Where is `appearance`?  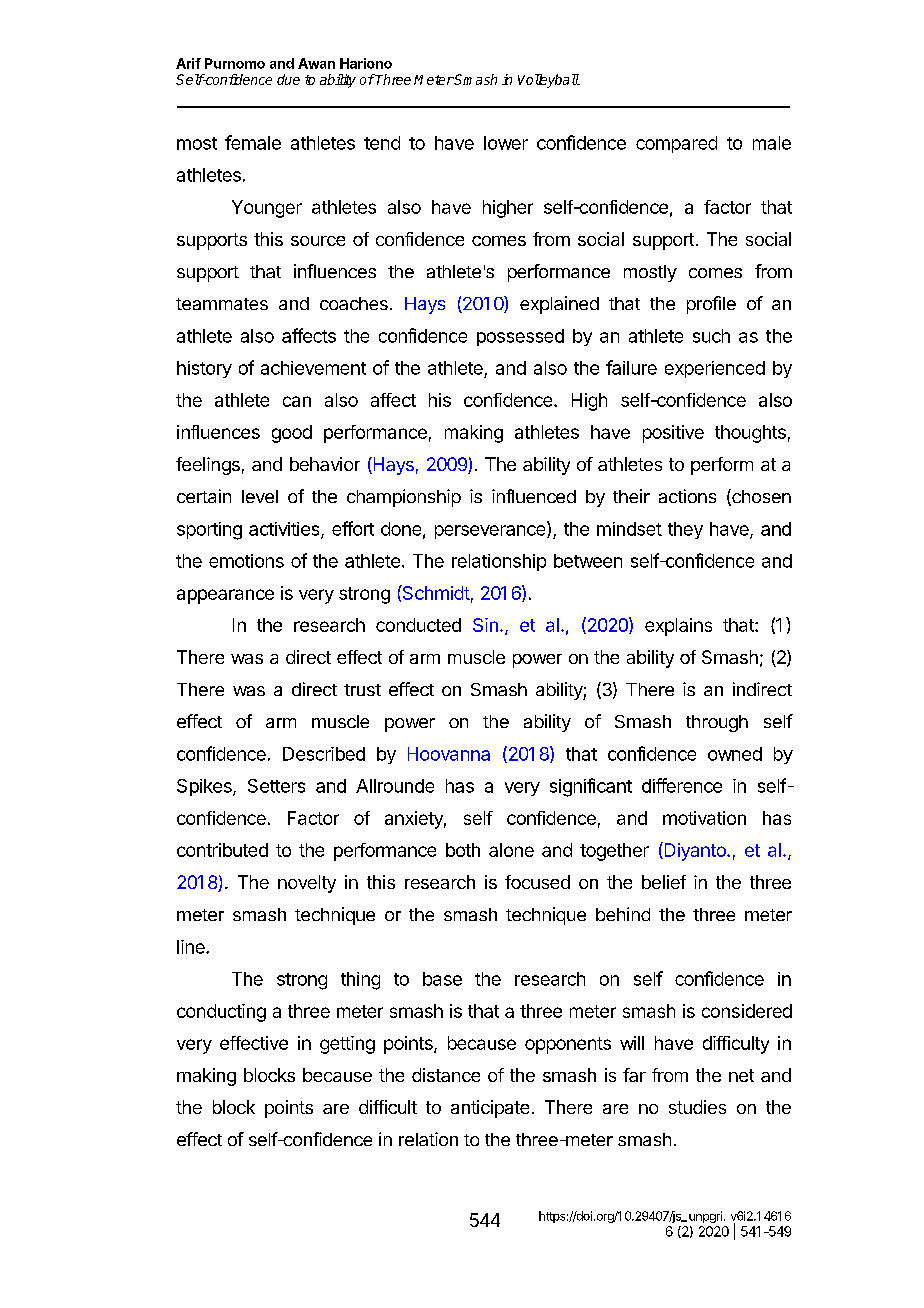 appearance is located at coordinates (225, 596).
